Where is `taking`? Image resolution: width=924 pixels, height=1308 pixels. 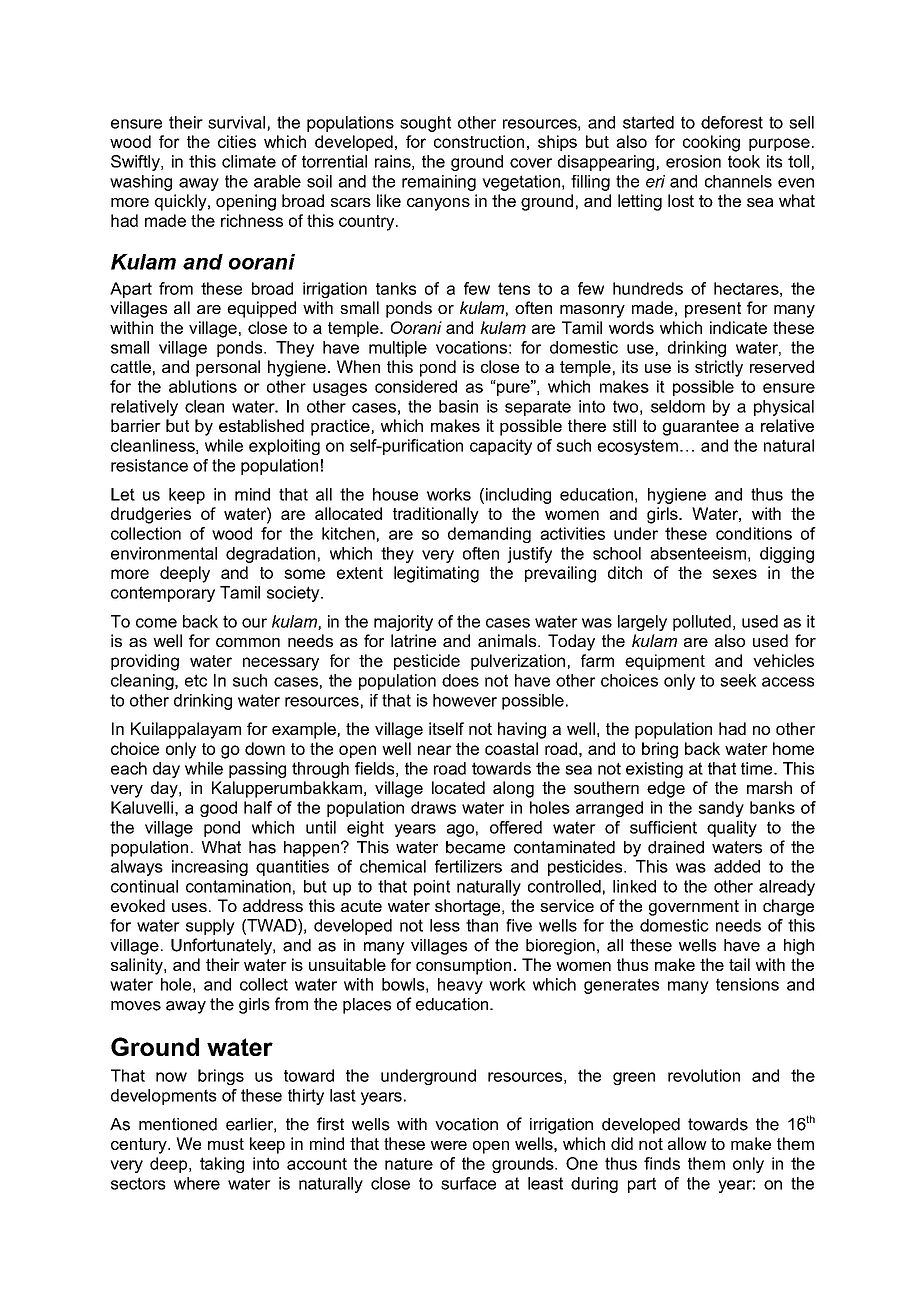 taking is located at coordinates (222, 1165).
